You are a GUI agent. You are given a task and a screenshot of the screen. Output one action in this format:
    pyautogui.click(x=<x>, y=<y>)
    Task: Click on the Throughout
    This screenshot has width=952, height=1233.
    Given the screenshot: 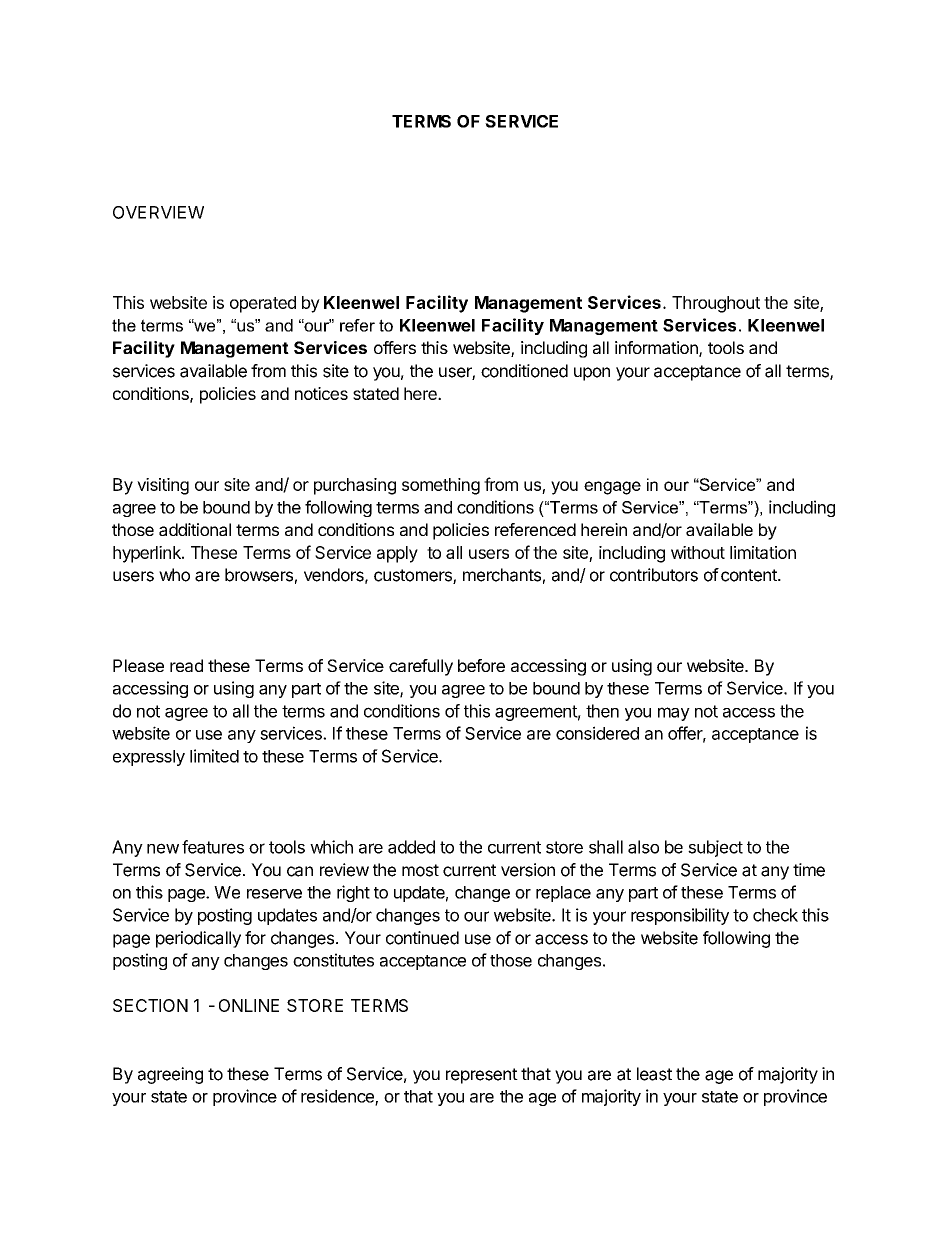 What is the action you would take?
    pyautogui.click(x=716, y=304)
